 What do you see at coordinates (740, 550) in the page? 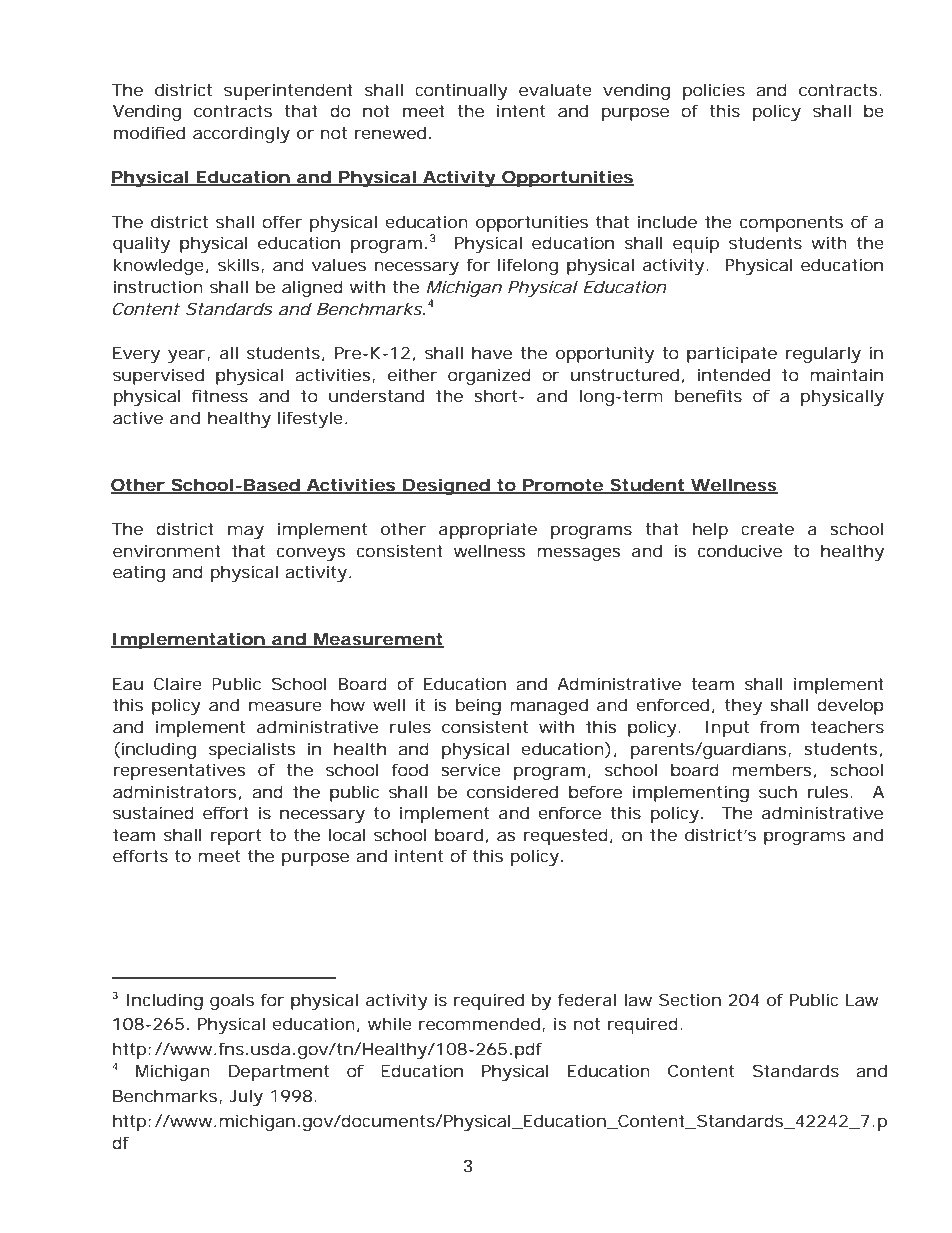
I see `conducive` at bounding box center [740, 550].
